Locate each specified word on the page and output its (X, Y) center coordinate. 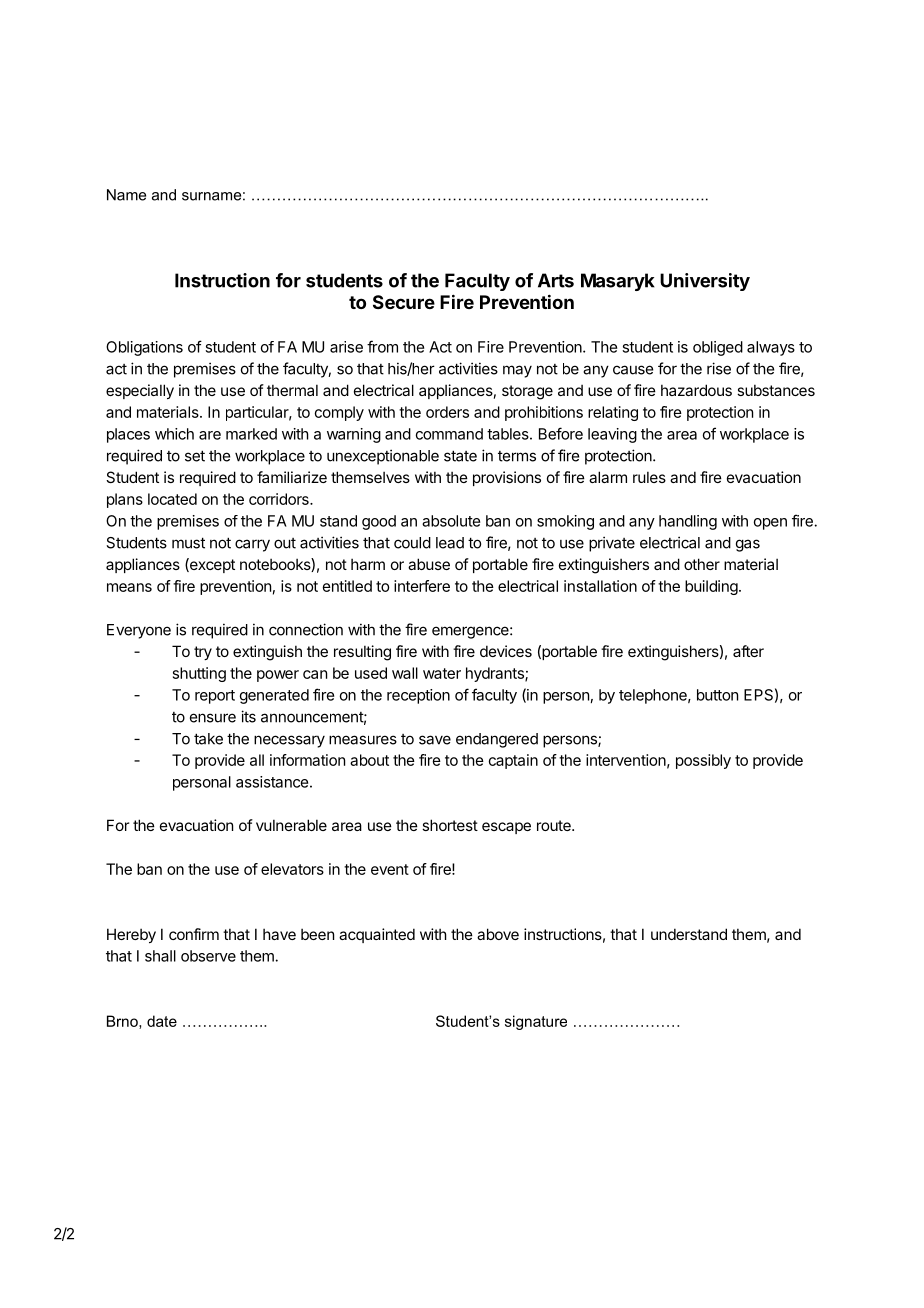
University (705, 282)
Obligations (144, 348)
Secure (404, 302)
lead (450, 543)
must (188, 543)
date (162, 1021)
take (208, 739)
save (435, 740)
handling (688, 522)
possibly (703, 761)
